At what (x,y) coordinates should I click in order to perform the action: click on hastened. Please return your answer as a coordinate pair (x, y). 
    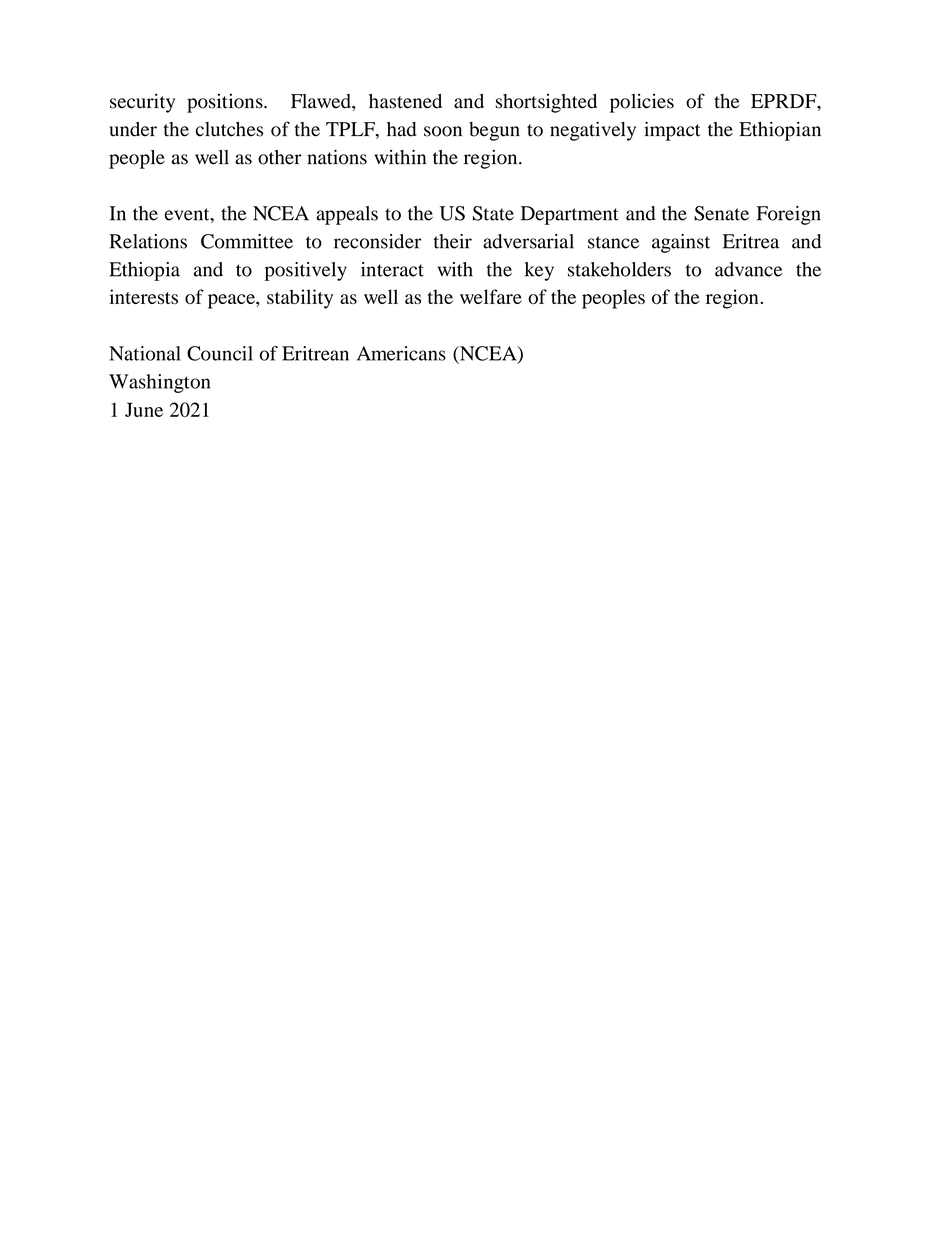
    Looking at the image, I should click on (405, 101).
